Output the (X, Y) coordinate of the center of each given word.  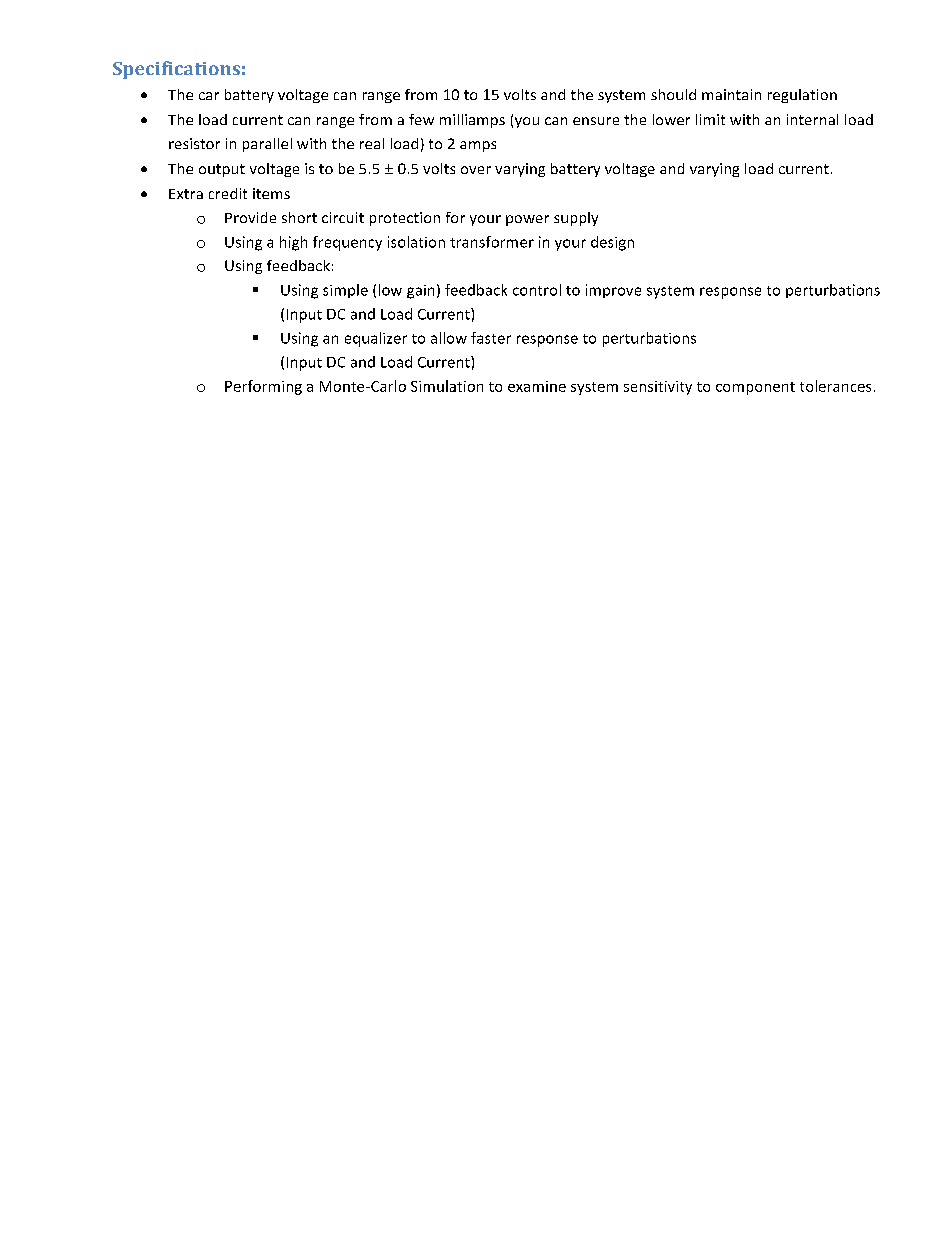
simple (345, 291)
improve (613, 291)
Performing (263, 387)
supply (576, 219)
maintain (731, 94)
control (537, 290)
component (755, 388)
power (527, 220)
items (271, 193)
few (421, 119)
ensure (596, 121)
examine (537, 386)
